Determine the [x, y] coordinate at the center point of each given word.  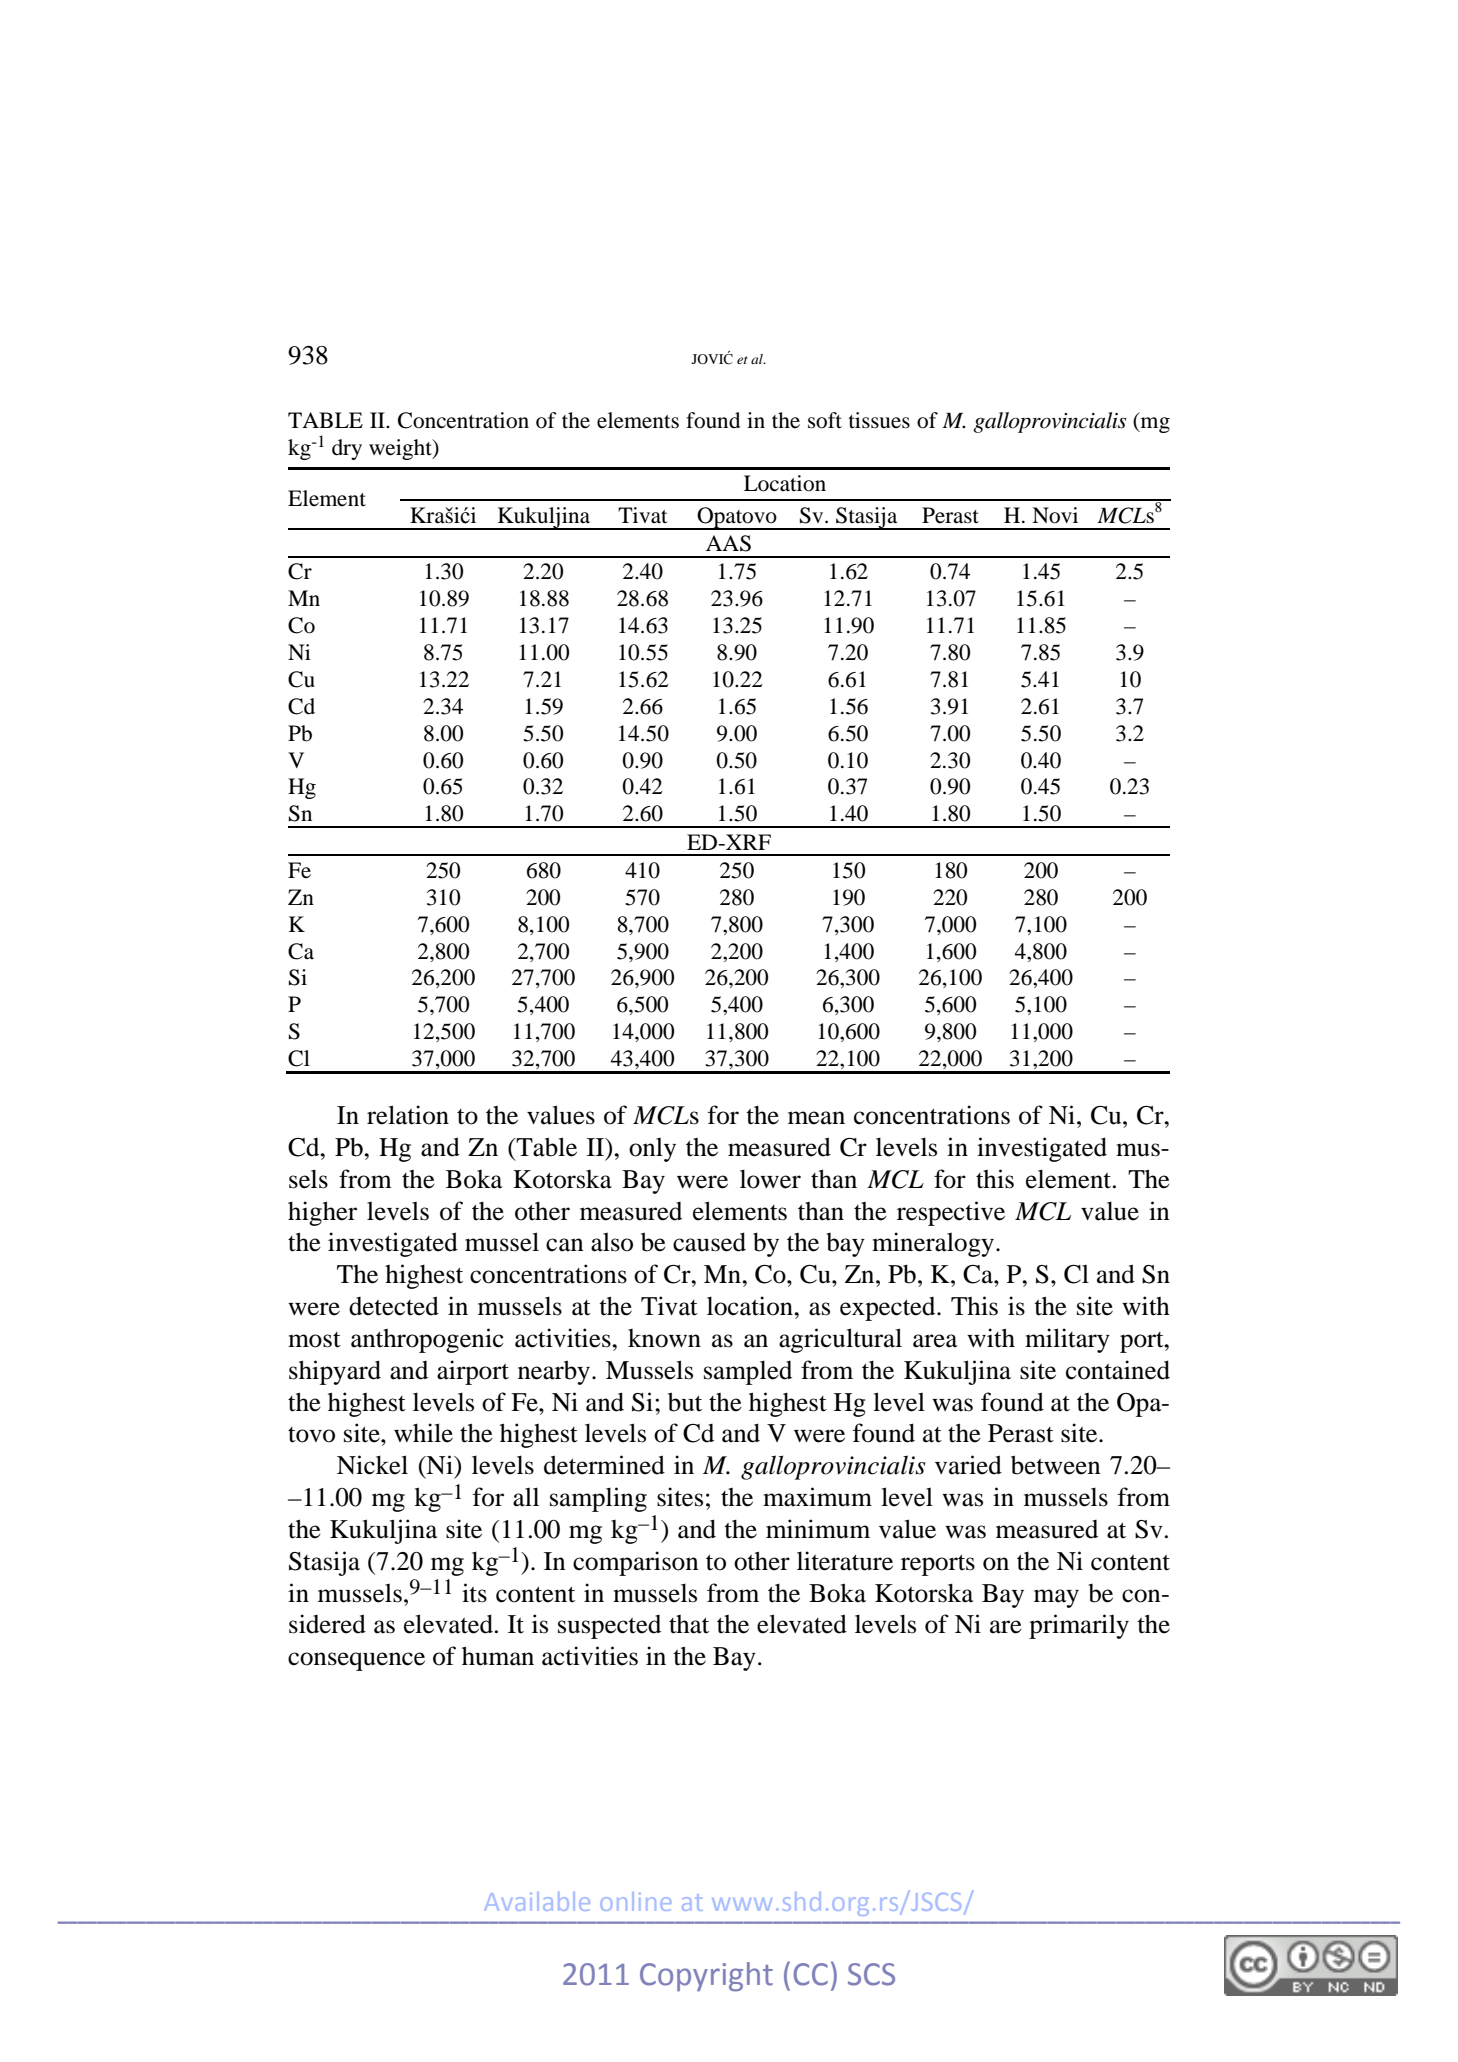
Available [537, 1901]
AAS [728, 543]
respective [951, 1213]
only [652, 1150]
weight [401, 449]
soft [825, 420]
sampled [748, 1372]
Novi [1055, 515]
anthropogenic [427, 1340]
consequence [356, 1661]
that [689, 1624]
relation [408, 1115]
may [1056, 1598]
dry [347, 449]
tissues [879, 420]
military [1067, 1340]
